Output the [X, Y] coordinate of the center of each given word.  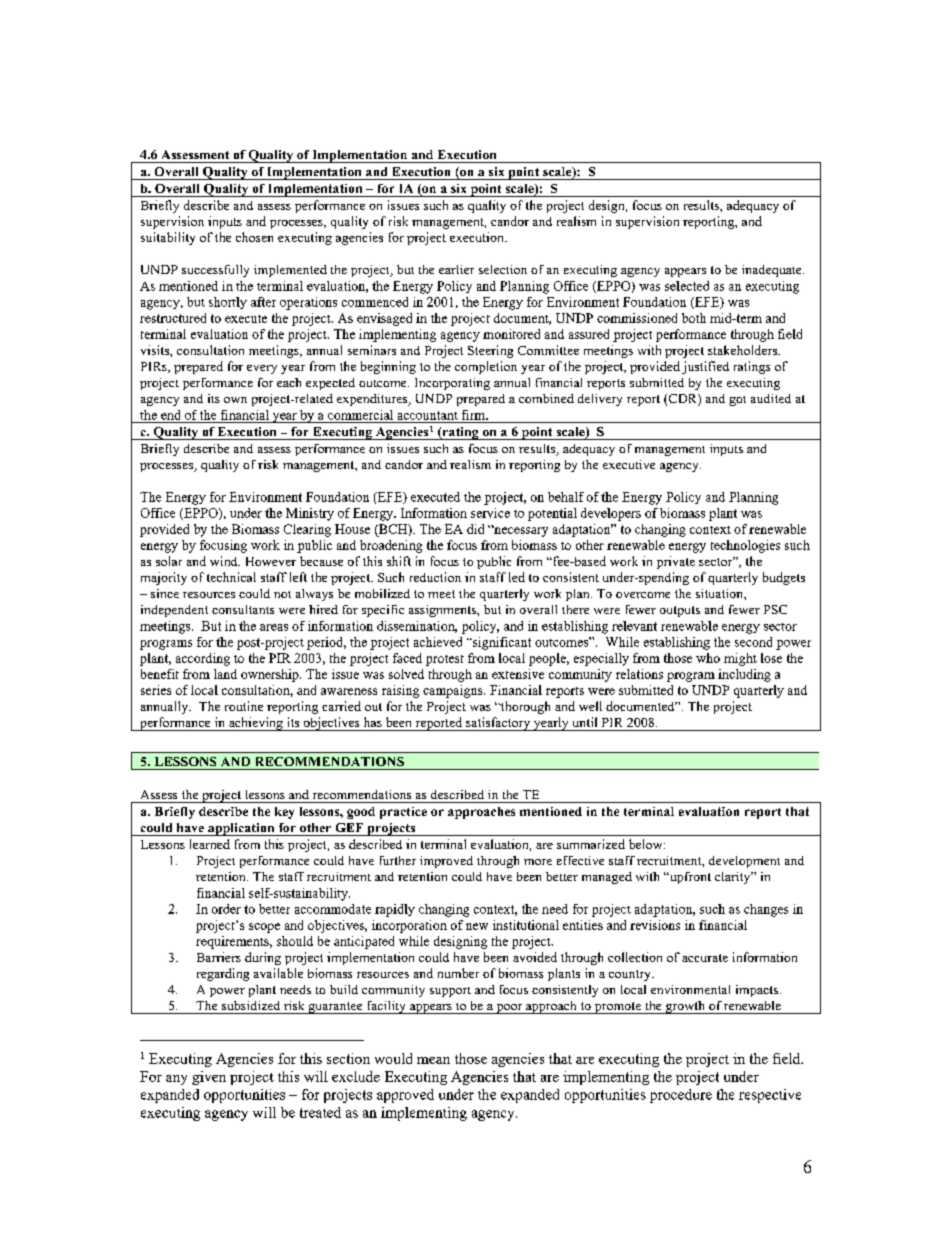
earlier [456, 269]
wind [225, 561]
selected [687, 286]
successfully [215, 271]
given [209, 1078]
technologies [745, 546]
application [241, 829]
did [475, 529]
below [647, 844]
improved [446, 862]
